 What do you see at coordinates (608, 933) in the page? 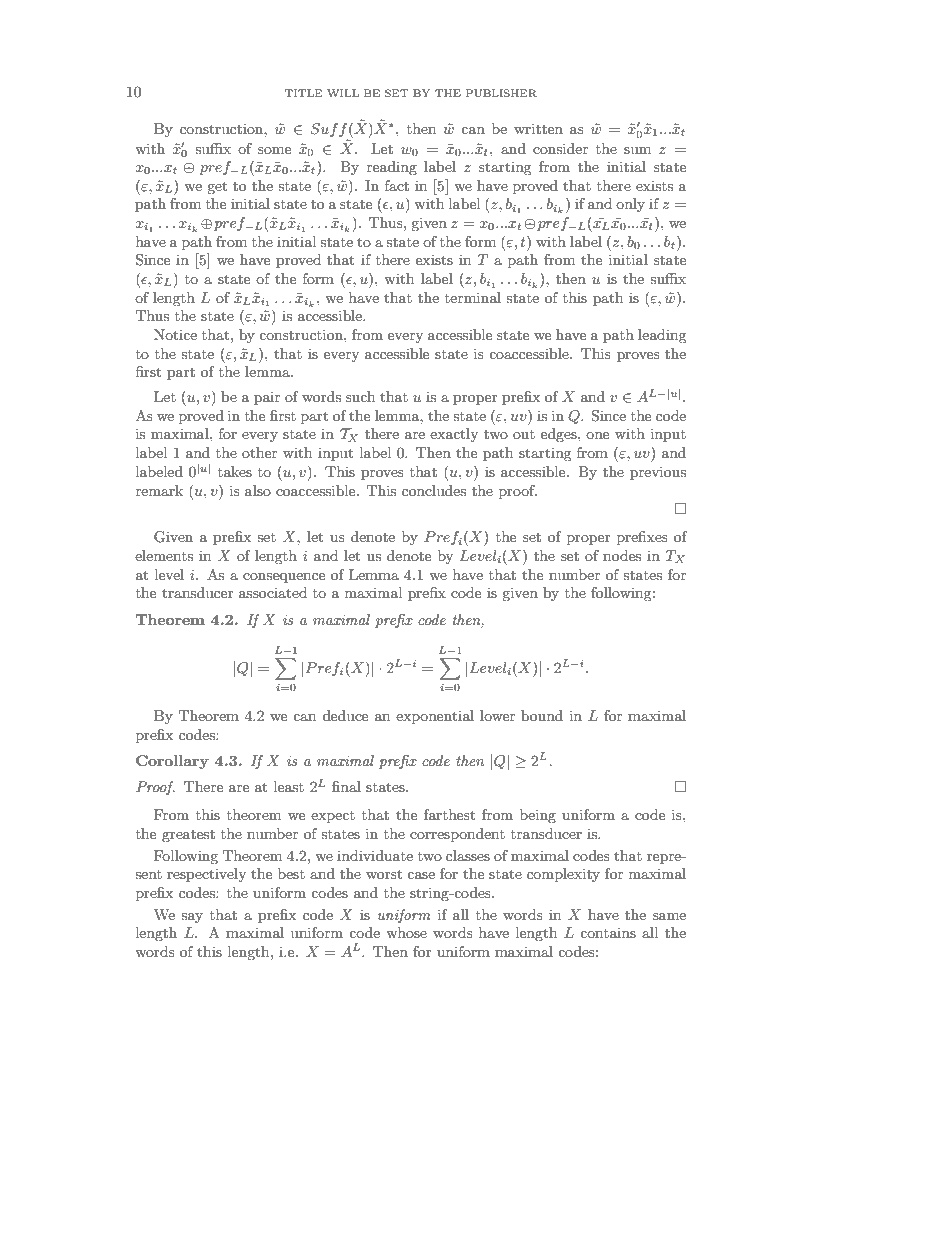
I see `contains` at bounding box center [608, 933].
